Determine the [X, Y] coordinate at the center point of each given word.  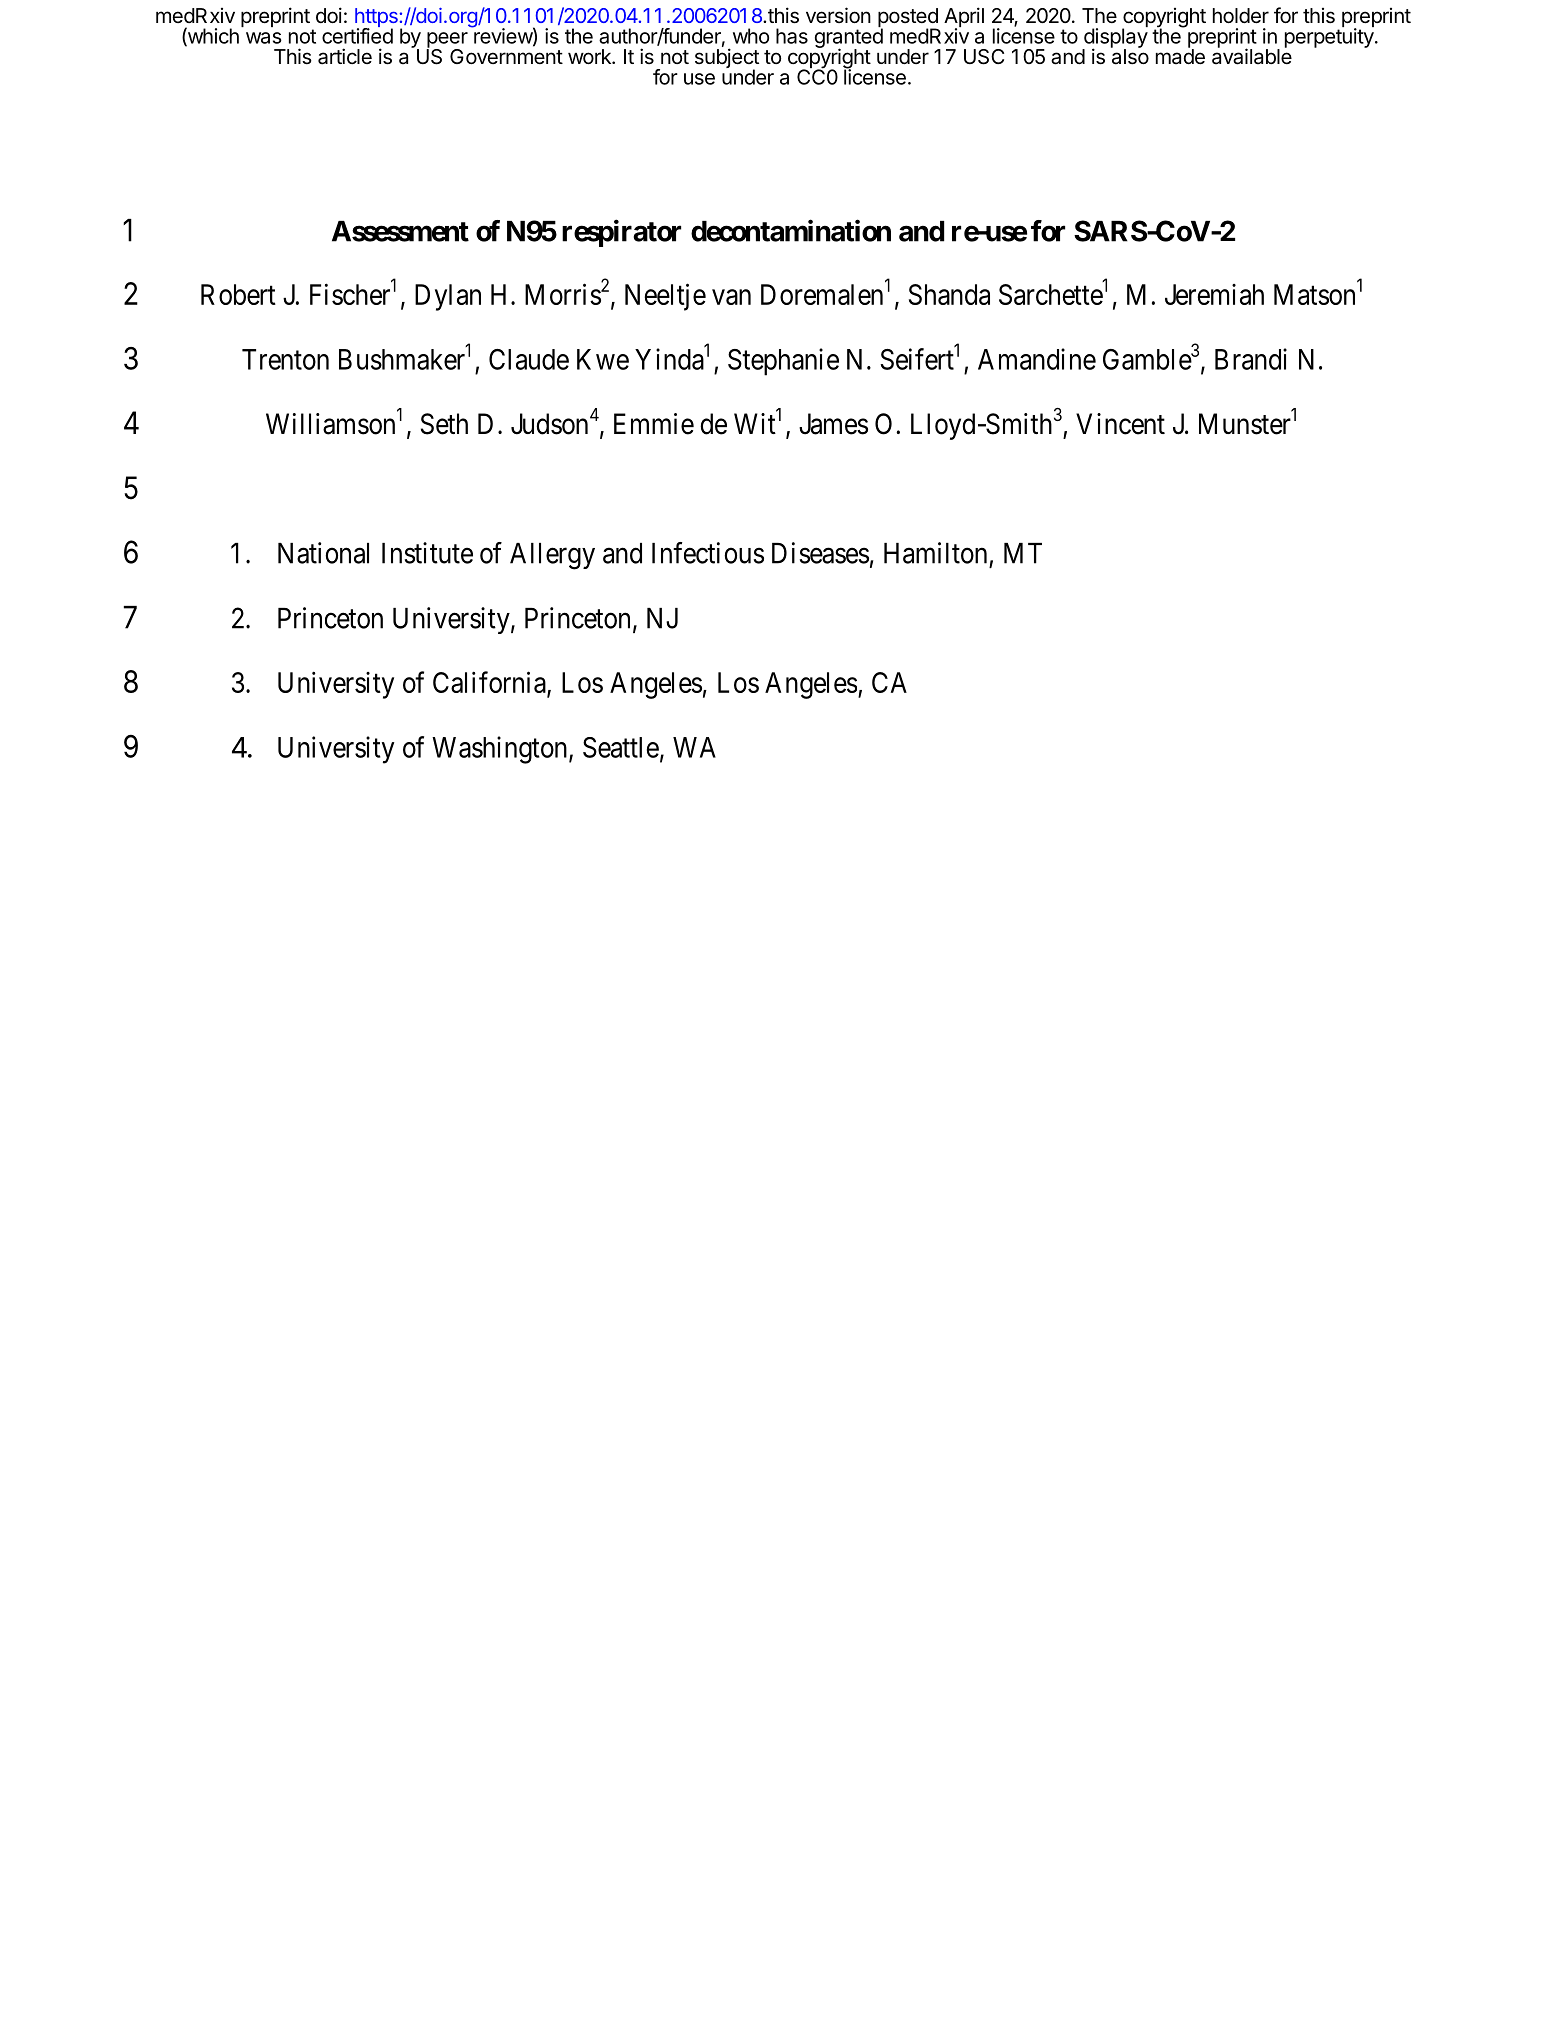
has [792, 36]
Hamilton [935, 553]
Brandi [1251, 359]
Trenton [285, 359]
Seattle [621, 747]
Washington [501, 750]
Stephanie [783, 362]
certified [357, 35]
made [1180, 56]
